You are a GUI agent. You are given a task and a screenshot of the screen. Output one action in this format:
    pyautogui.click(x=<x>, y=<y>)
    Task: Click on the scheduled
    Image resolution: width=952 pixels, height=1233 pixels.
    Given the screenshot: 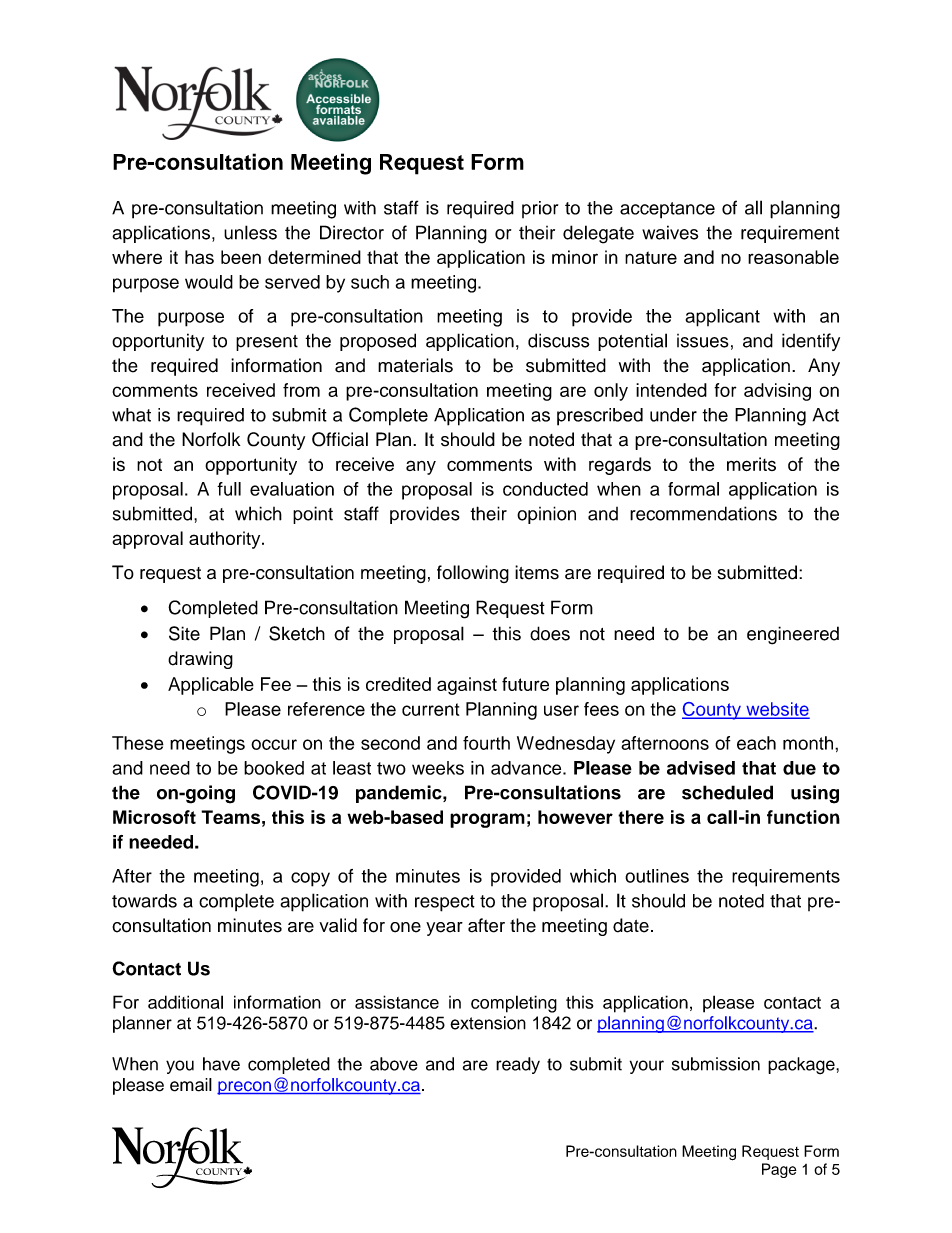 What is the action you would take?
    pyautogui.click(x=727, y=792)
